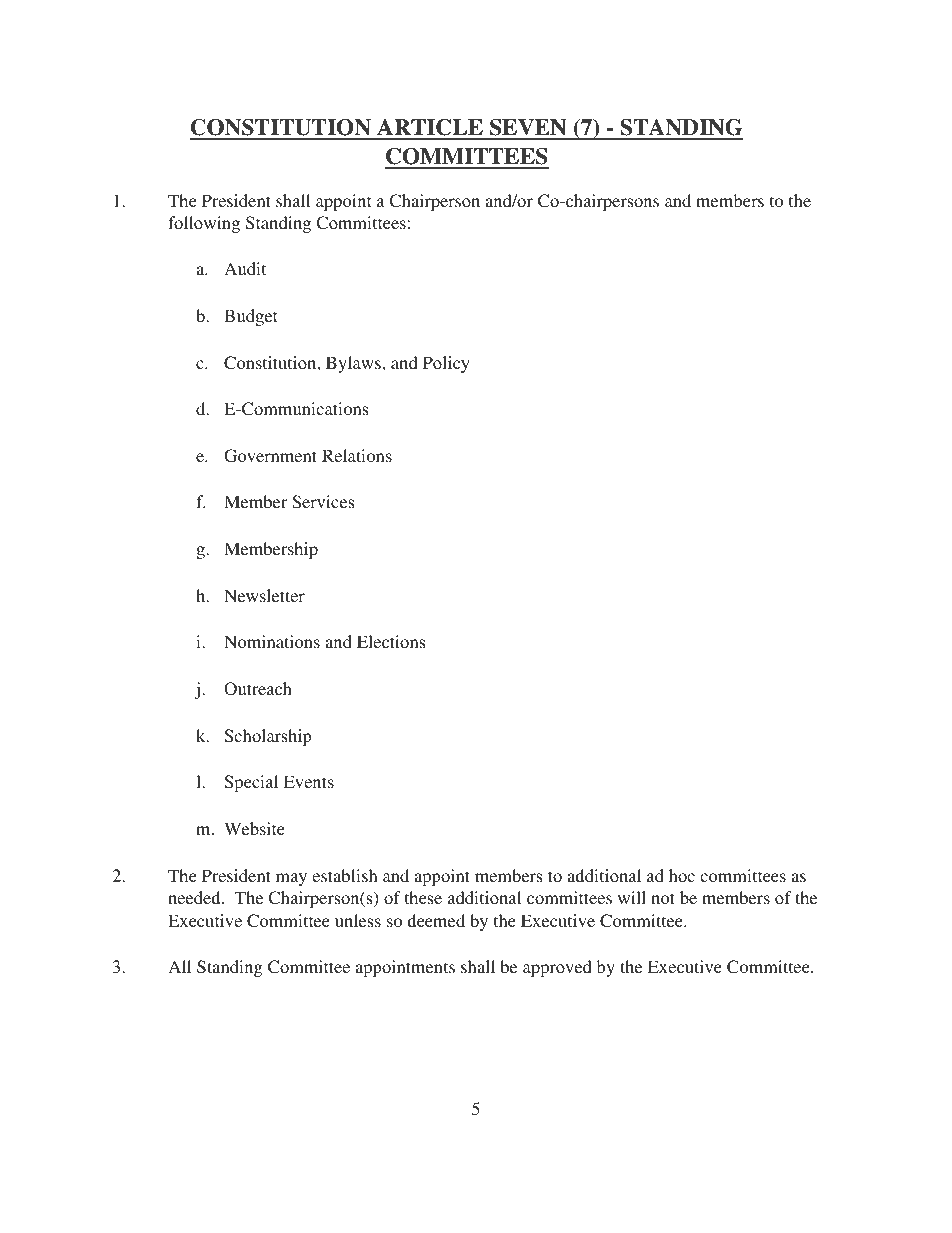 The width and height of the image is (952, 1233). I want to click on Policy, so click(446, 364).
